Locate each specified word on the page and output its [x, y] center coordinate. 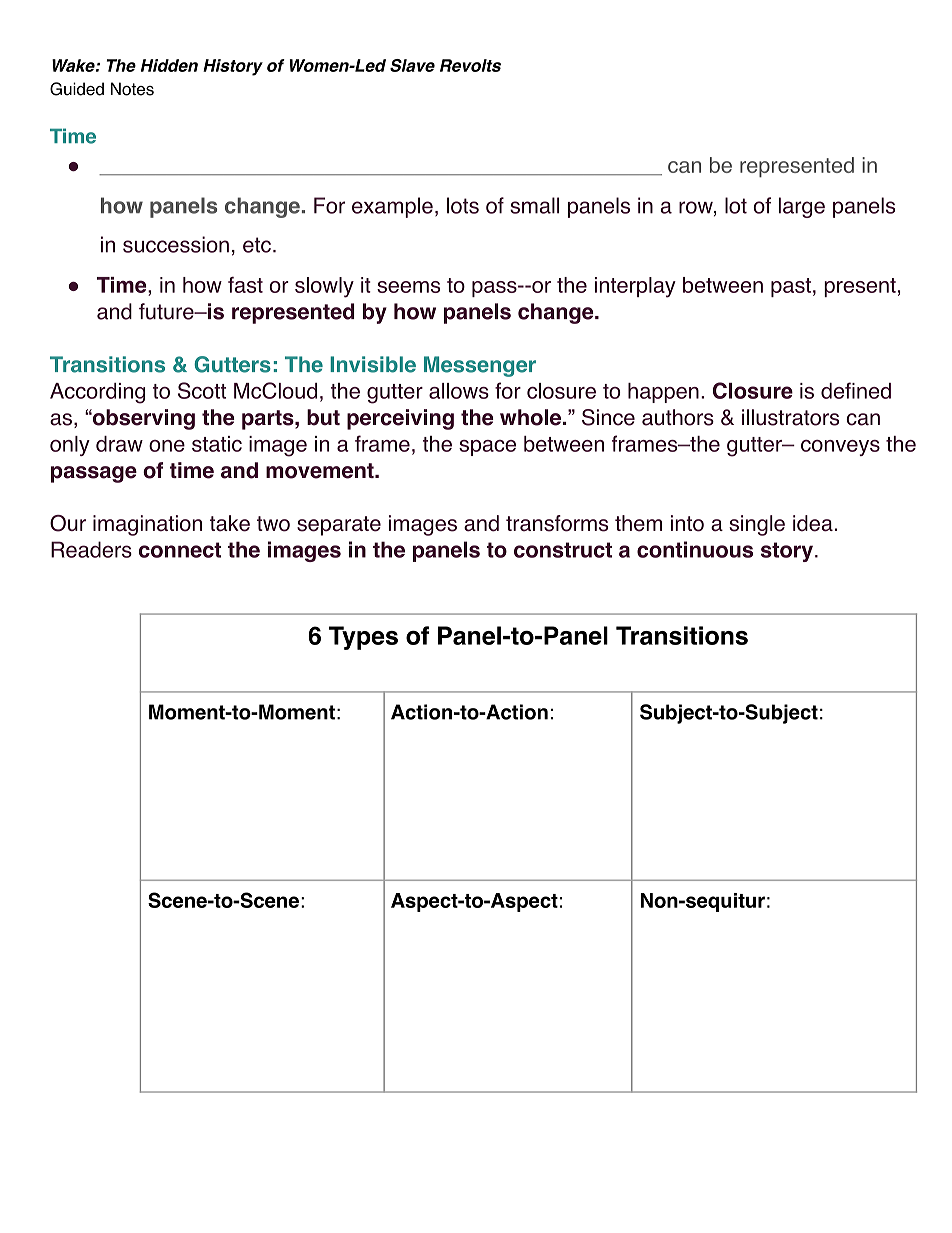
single [757, 525]
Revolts [470, 65]
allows [459, 391]
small [534, 205]
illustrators [790, 417]
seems [408, 287]
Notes [132, 89]
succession [176, 244]
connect [180, 550]
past [791, 287]
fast [245, 285]
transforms [557, 523]
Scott [202, 390]
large [802, 207]
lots [463, 205]
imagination [147, 525]
